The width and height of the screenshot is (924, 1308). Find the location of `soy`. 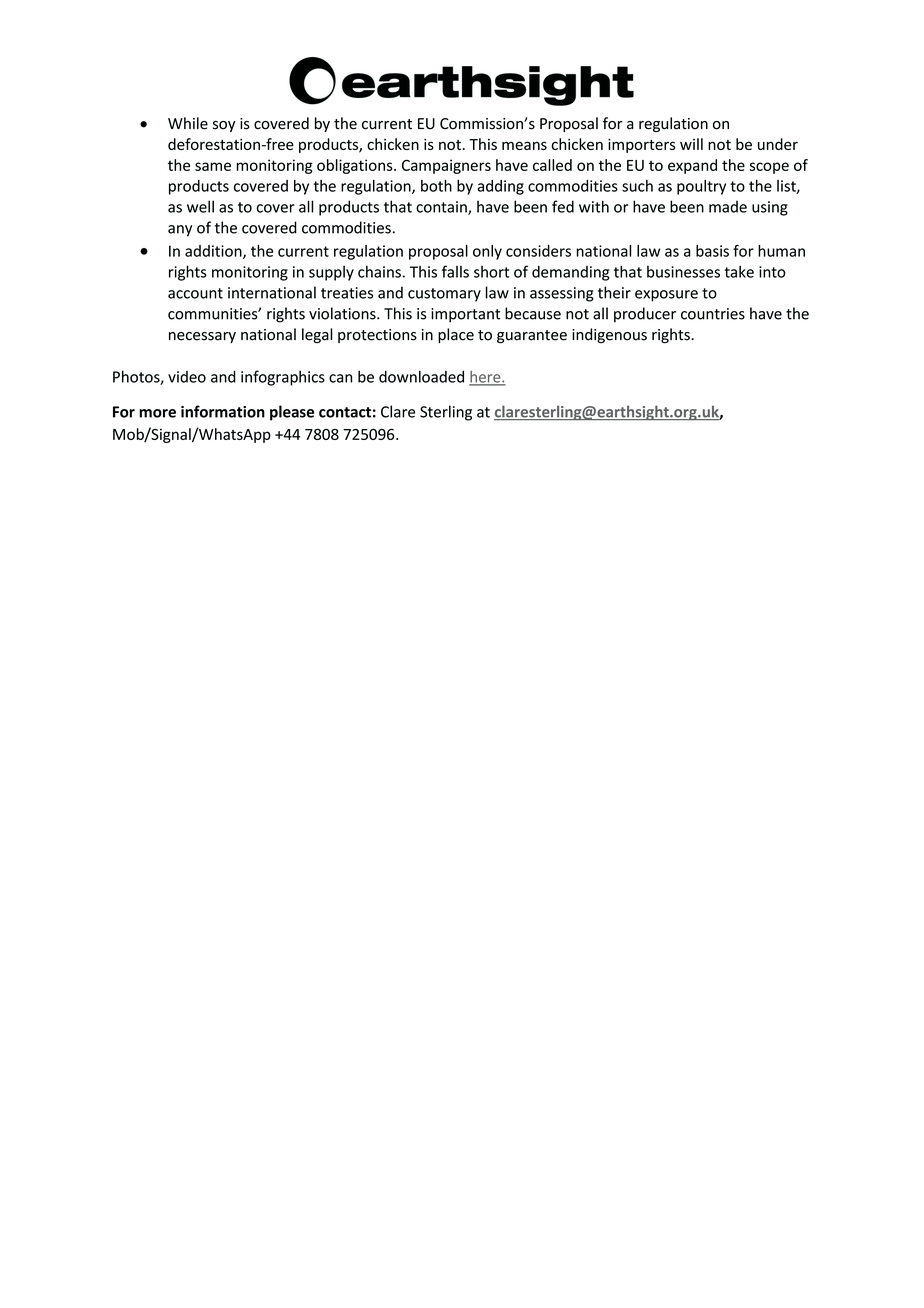

soy is located at coordinates (224, 126).
